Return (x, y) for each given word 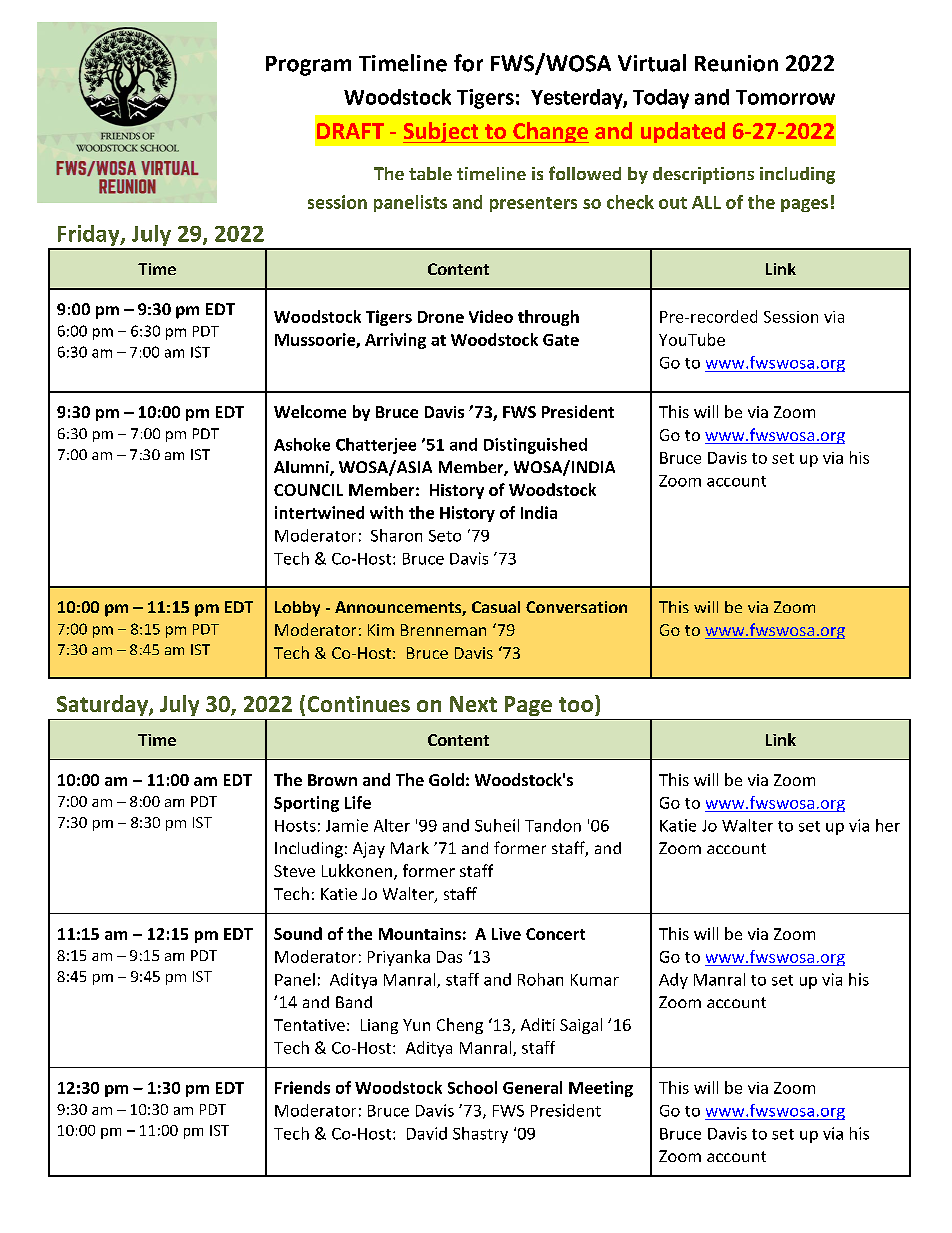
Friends (302, 1087)
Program (308, 66)
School (472, 1087)
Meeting (601, 1089)
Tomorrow (785, 97)
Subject (442, 132)
